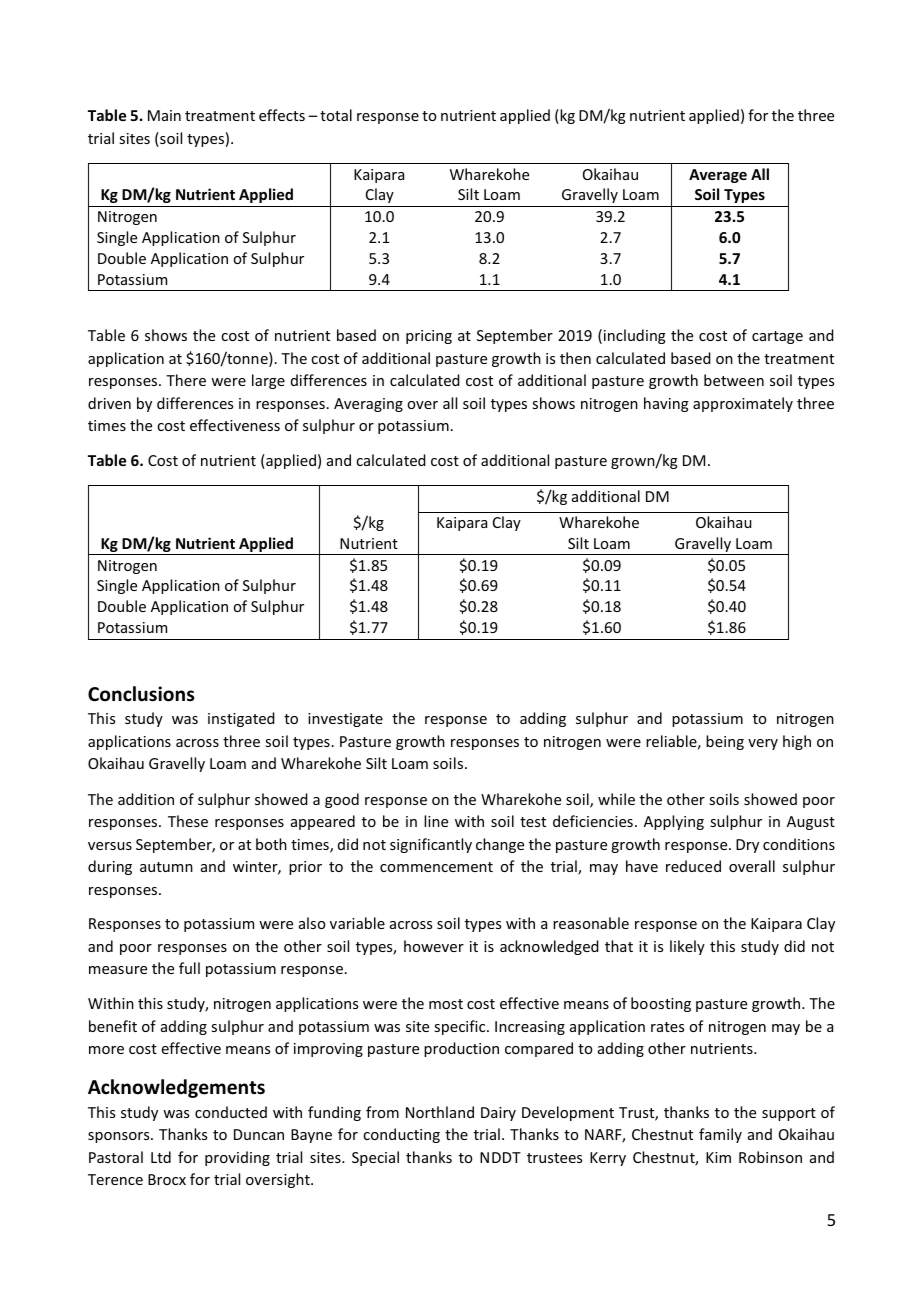  What do you see at coordinates (401, 1135) in the document?
I see `conducting` at bounding box center [401, 1135].
